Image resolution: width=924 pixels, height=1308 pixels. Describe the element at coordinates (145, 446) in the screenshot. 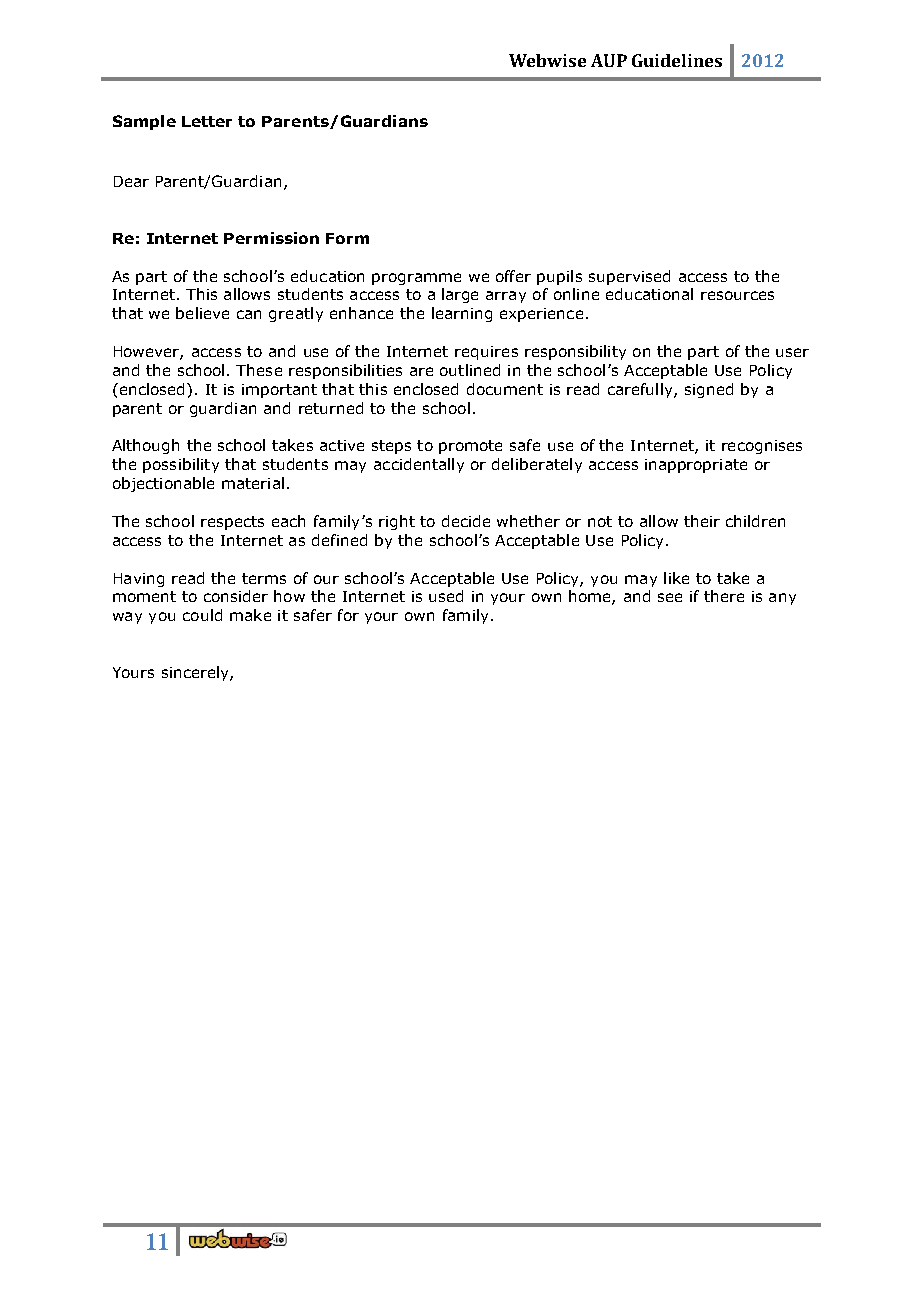

I see `Although` at that location.
